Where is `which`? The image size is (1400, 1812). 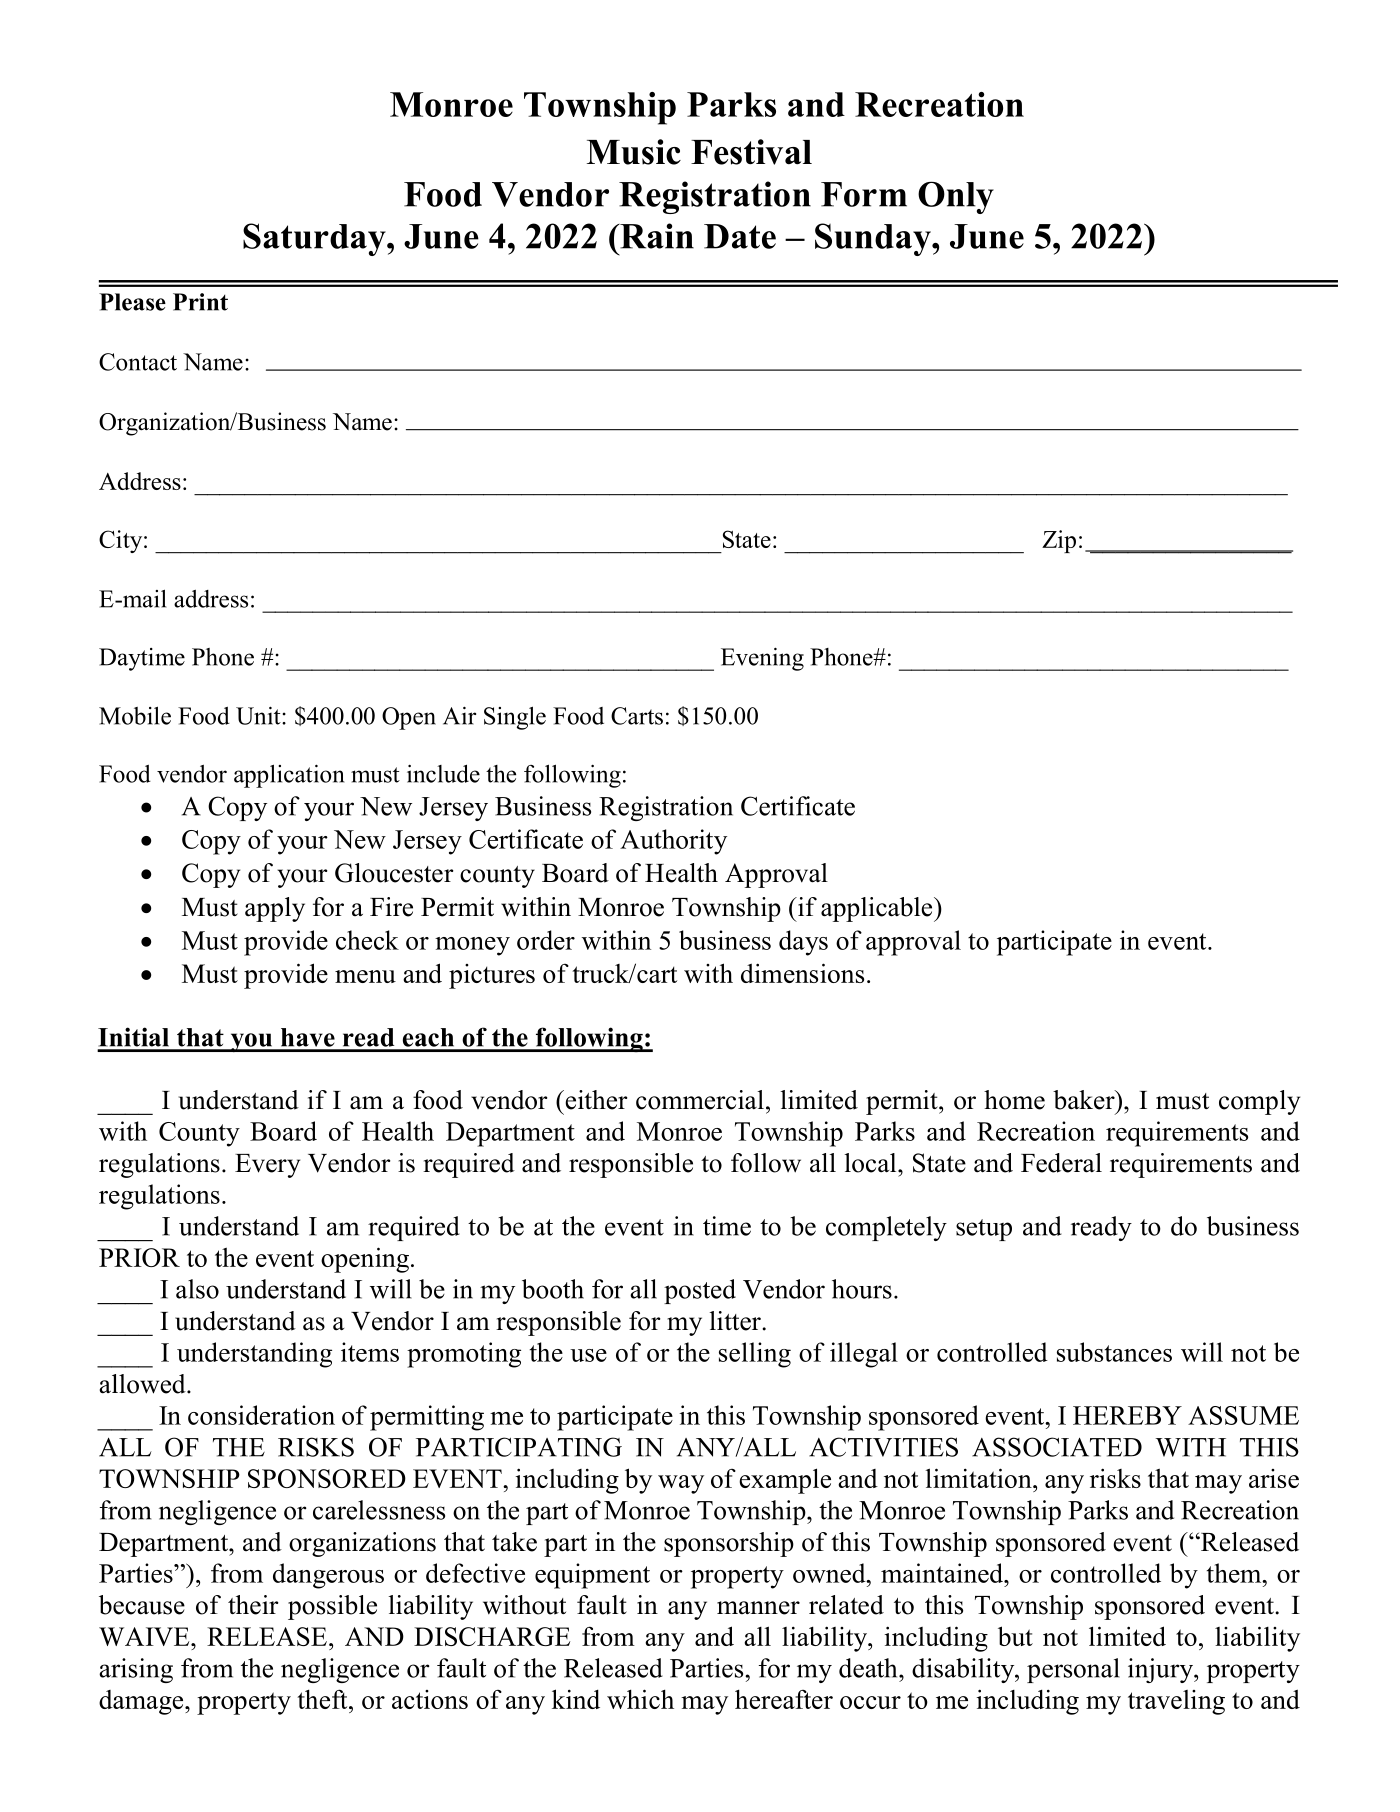
which is located at coordinates (640, 1699).
